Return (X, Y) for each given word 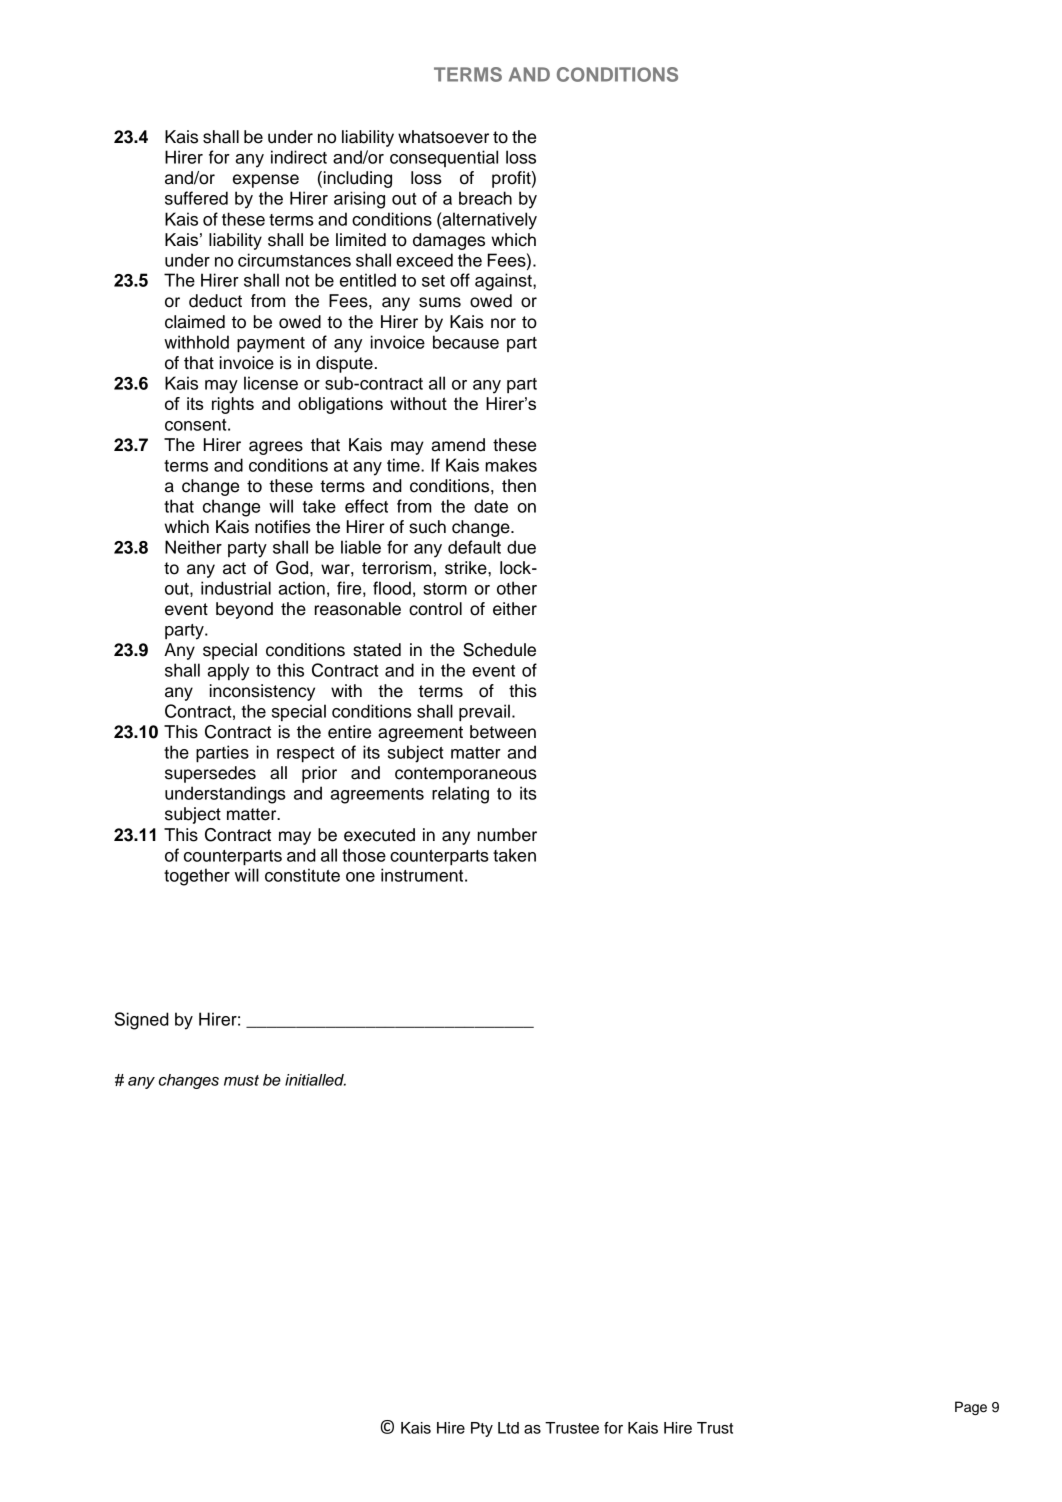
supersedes (210, 774)
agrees (276, 448)
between (503, 732)
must (241, 1080)
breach (485, 198)
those (364, 855)
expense (266, 181)
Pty (482, 1429)
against (504, 282)
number (507, 835)
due (521, 547)
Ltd (508, 1428)
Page (971, 1408)
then (519, 486)
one (360, 877)
